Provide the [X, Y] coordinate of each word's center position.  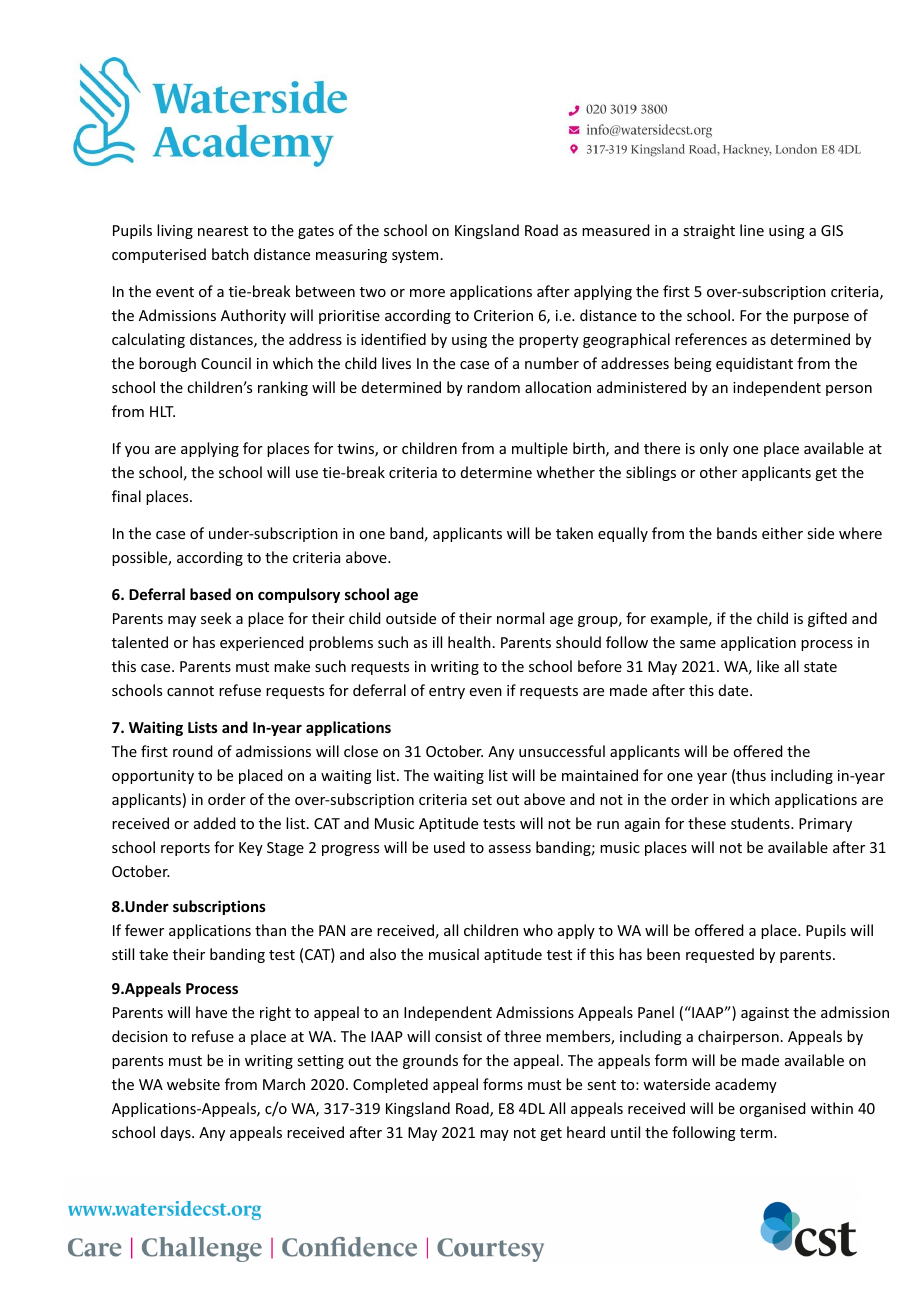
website [193, 1084]
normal [520, 618]
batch [230, 254]
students [761, 823]
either [782, 533]
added [215, 823]
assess [510, 849]
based [210, 594]
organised [772, 1109]
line [752, 230]
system [415, 256]
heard [586, 1132]
